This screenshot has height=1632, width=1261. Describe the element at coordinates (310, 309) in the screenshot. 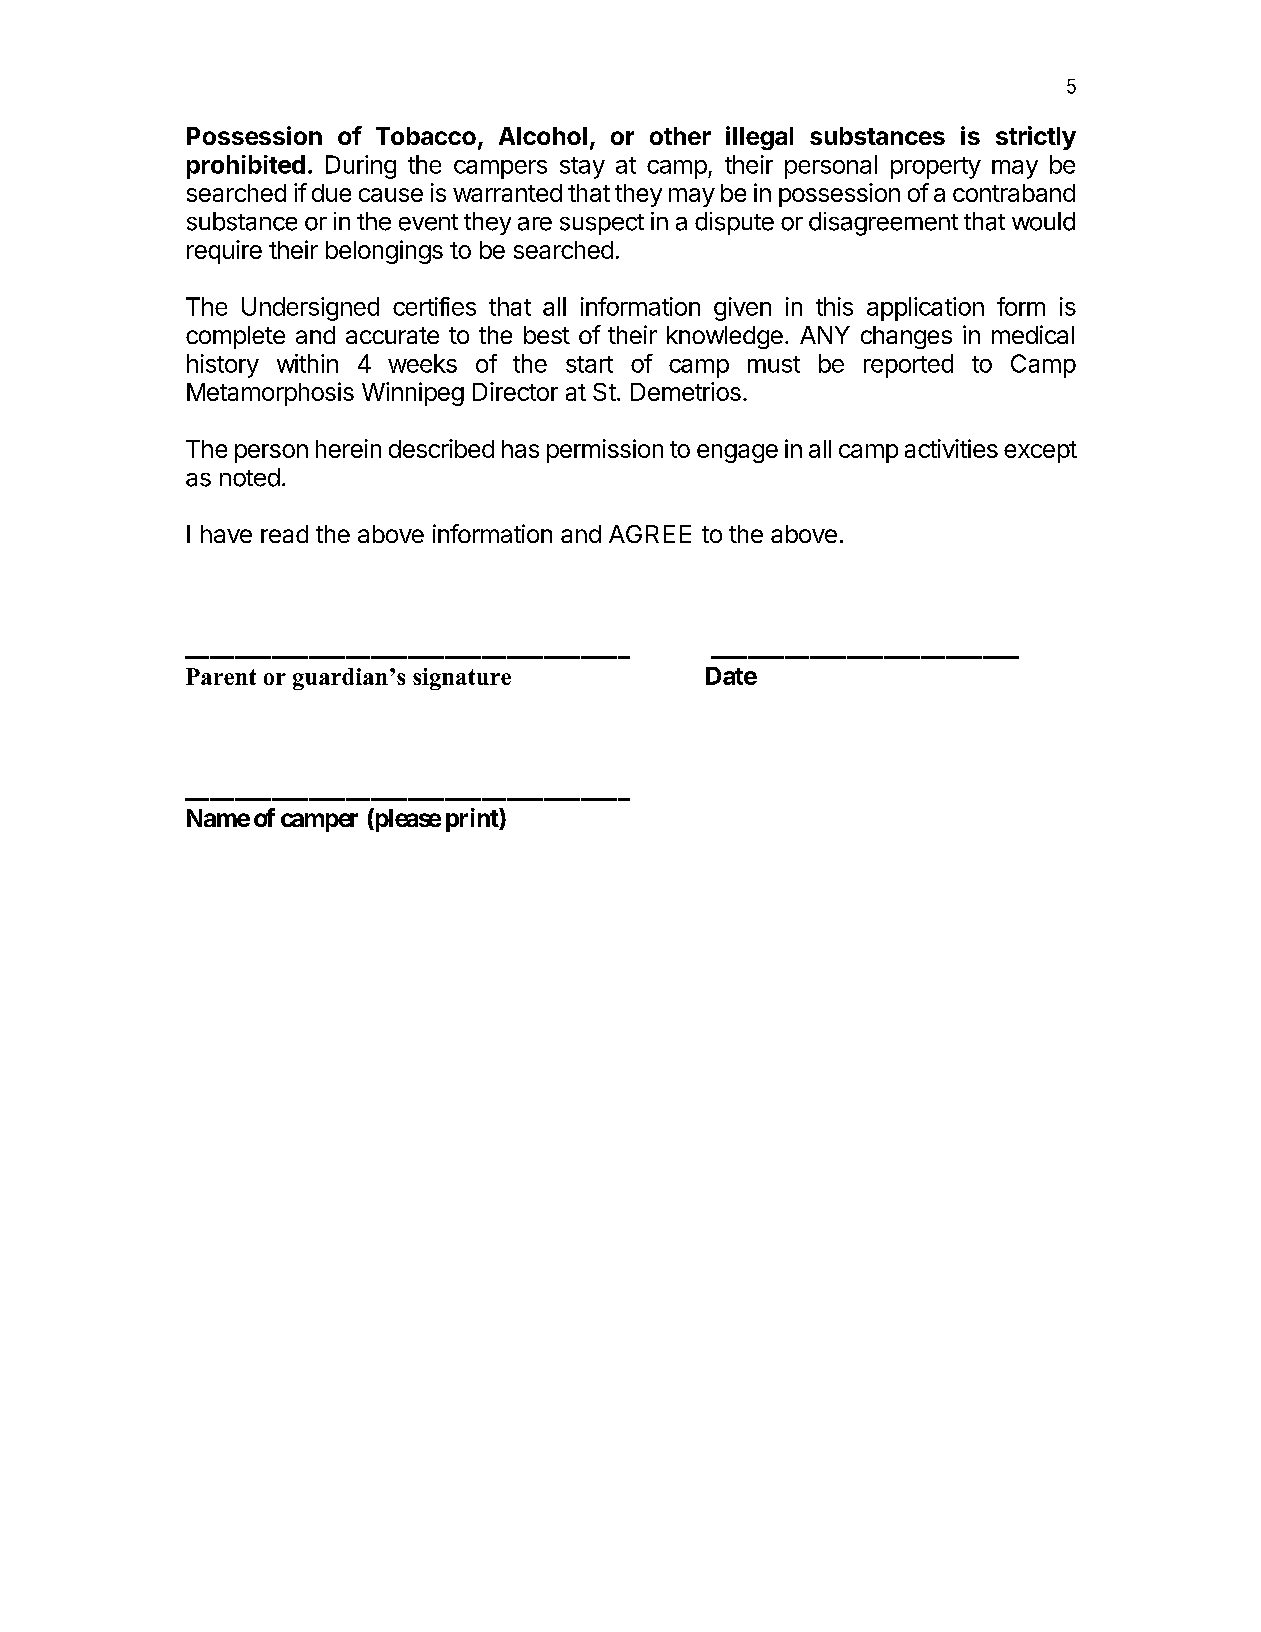

I see `Undersigned` at that location.
